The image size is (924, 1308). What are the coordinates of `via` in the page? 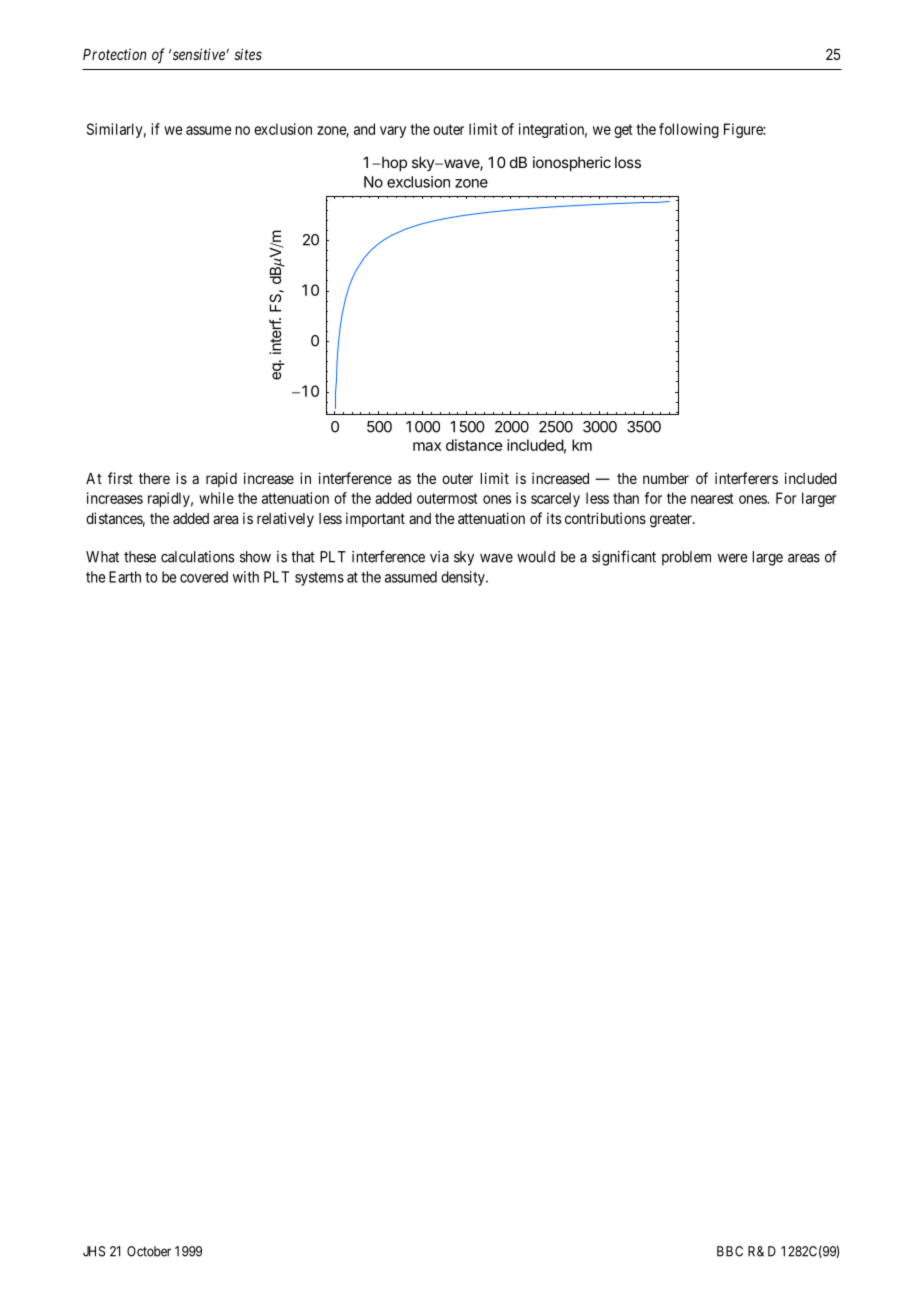 It's located at (439, 557).
